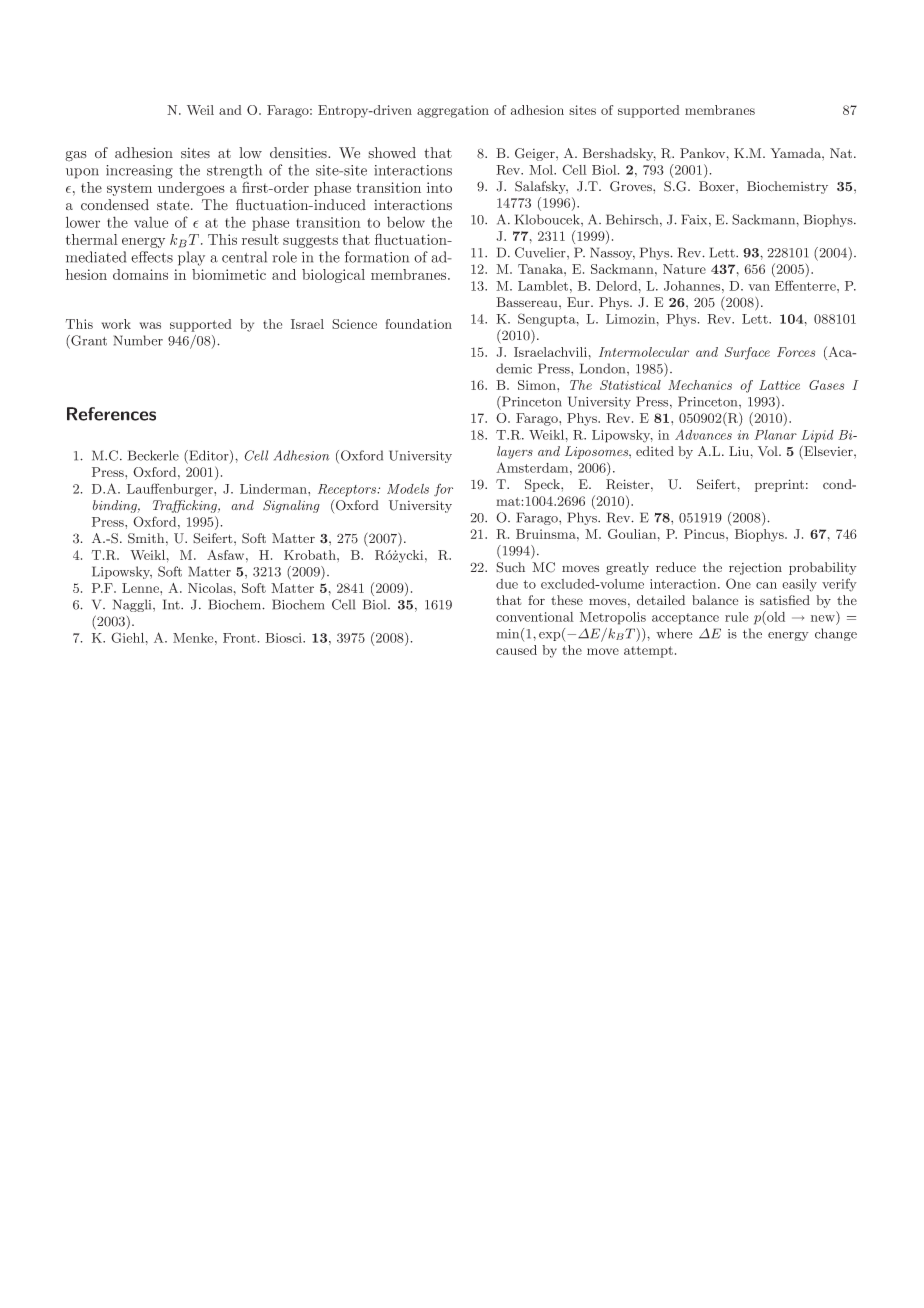  Describe the element at coordinates (779, 385) in the page. I see `Lattice` at that location.
